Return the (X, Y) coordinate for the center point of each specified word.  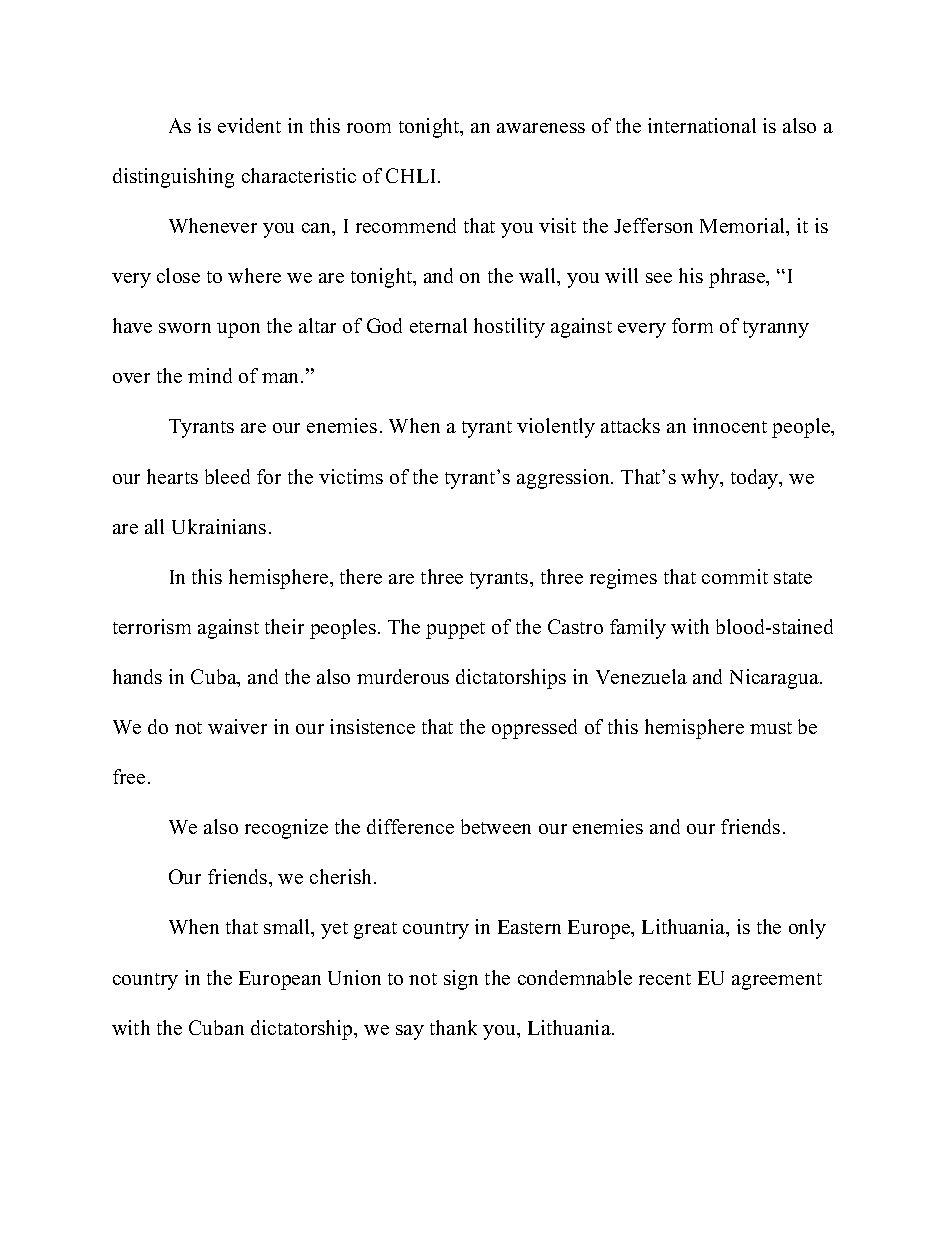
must (771, 728)
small (288, 928)
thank (453, 1027)
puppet (455, 630)
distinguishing (173, 178)
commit (735, 576)
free (129, 776)
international (702, 125)
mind (210, 375)
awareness (541, 128)
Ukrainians (219, 526)
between (496, 826)
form (692, 325)
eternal (438, 325)
